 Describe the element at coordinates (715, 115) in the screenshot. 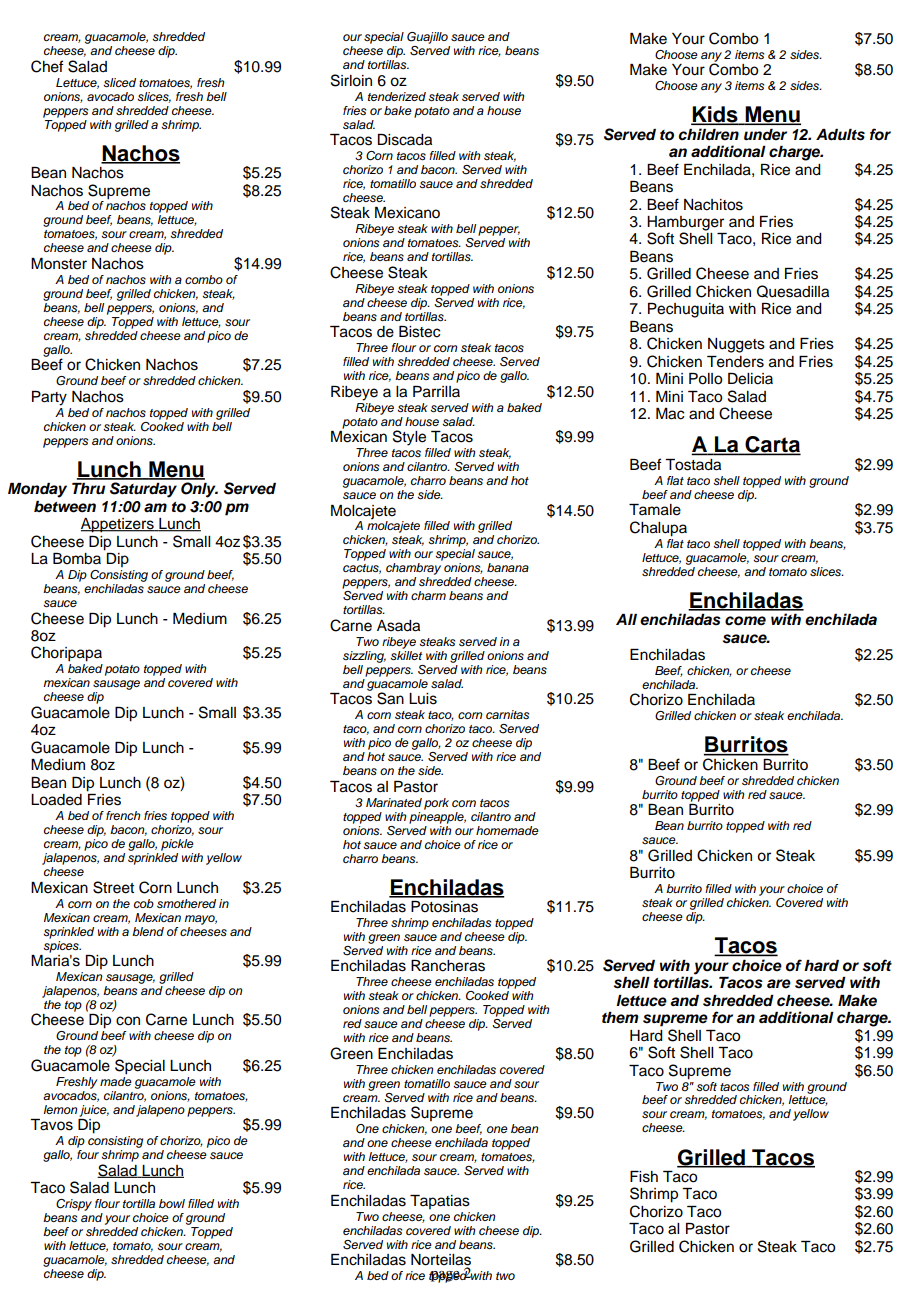

I see `Kids` at that location.
